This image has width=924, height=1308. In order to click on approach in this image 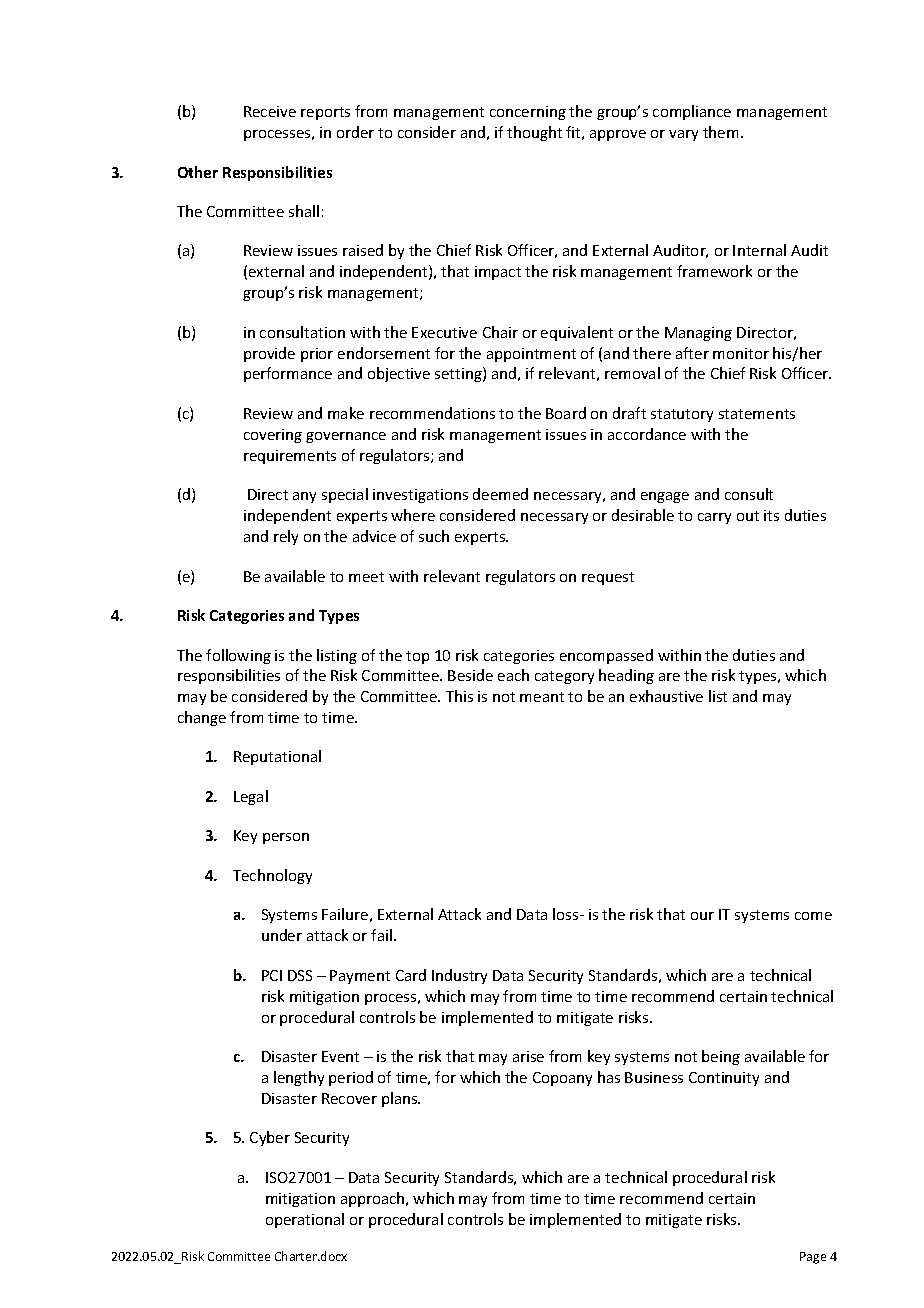, I will do `click(374, 1199)`.
